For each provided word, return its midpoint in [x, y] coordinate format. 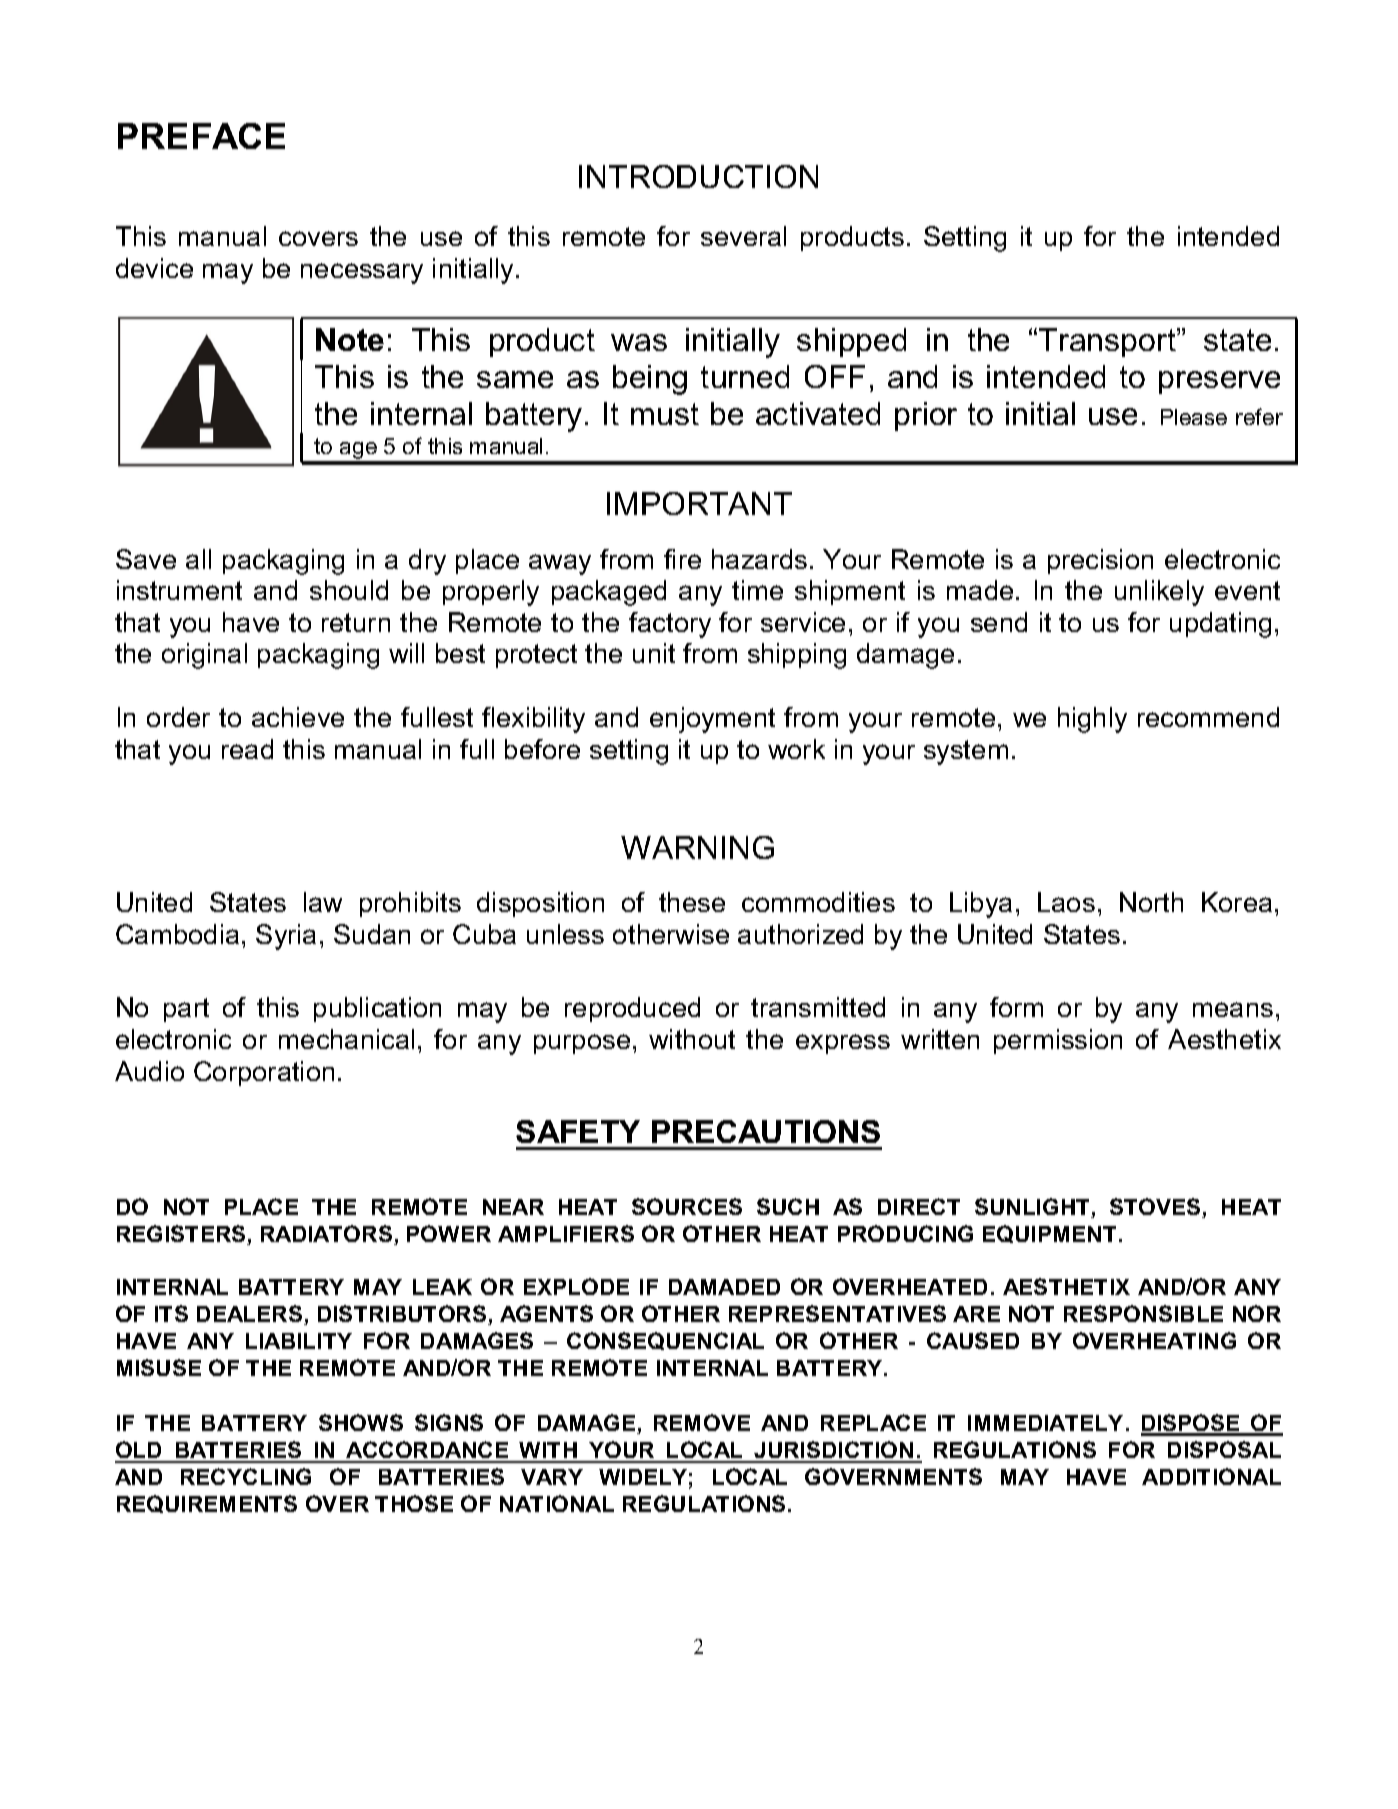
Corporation [264, 1073]
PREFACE [201, 136]
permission [1058, 1041]
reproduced [632, 1009]
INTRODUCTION [698, 176]
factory [670, 625]
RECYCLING [246, 1476]
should [349, 590]
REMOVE [702, 1422]
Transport [1108, 342]
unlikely [1159, 593]
